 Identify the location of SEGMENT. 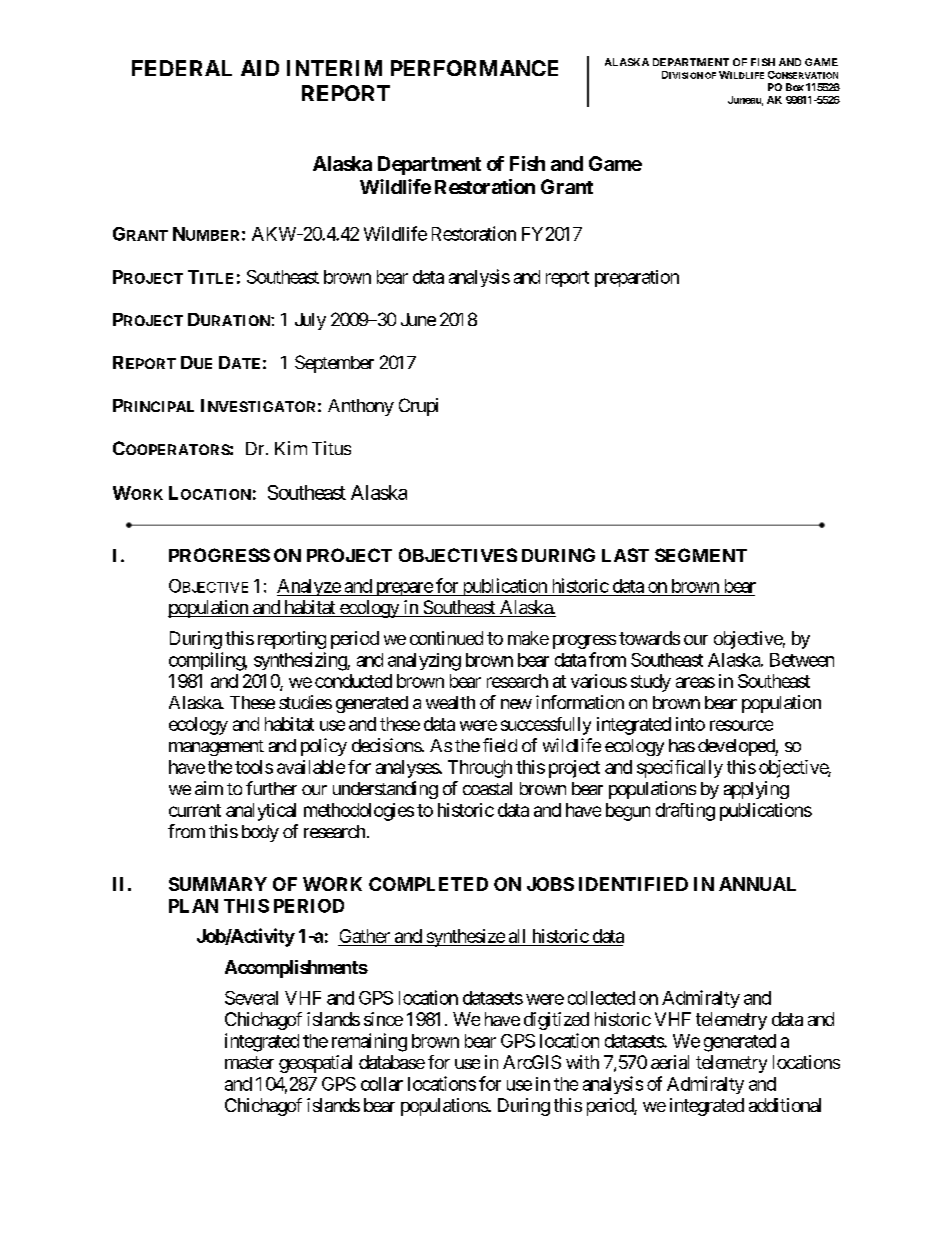
(701, 555).
